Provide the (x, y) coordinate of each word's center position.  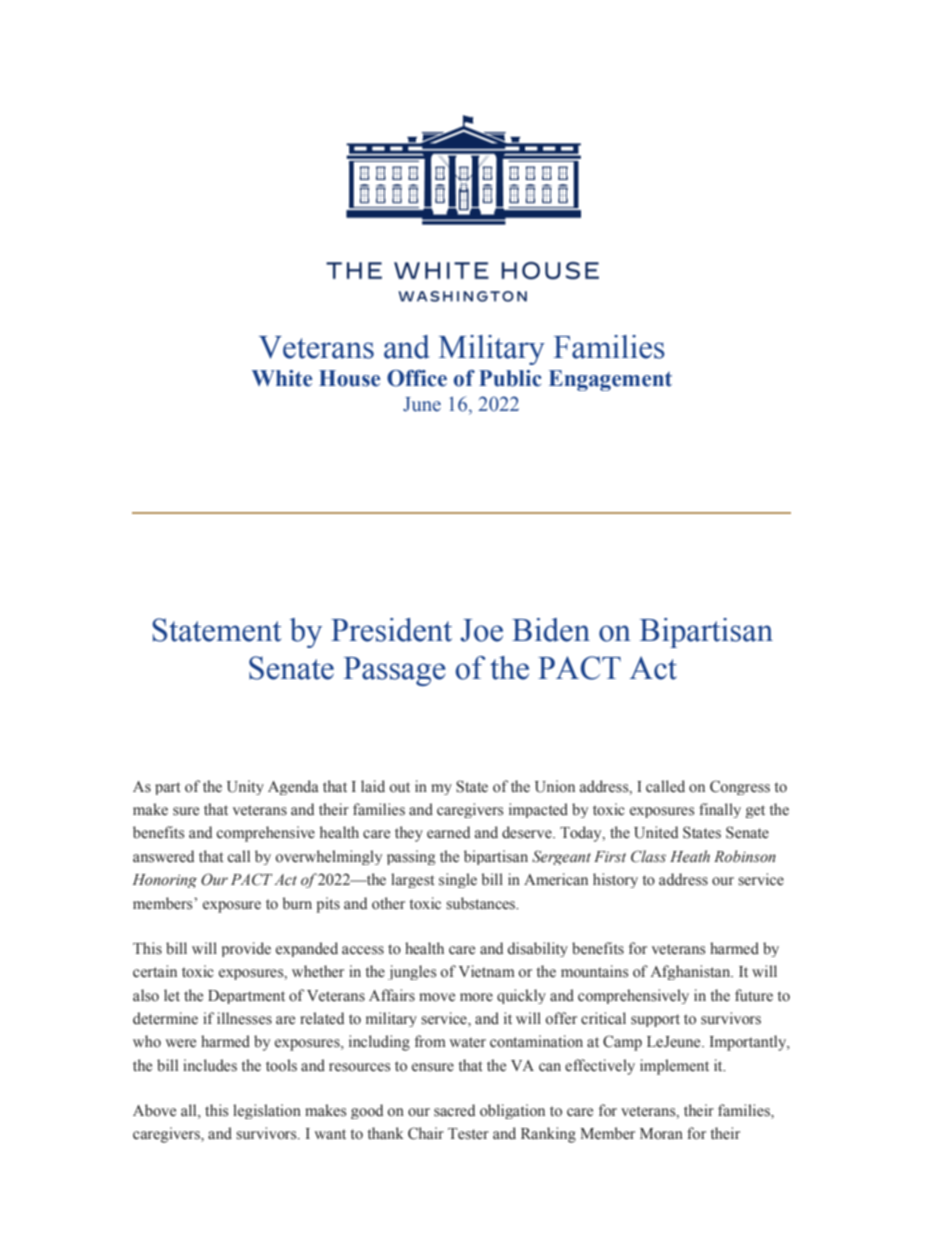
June (422, 404)
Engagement (610, 380)
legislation (267, 1111)
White (282, 378)
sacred (454, 1110)
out (400, 787)
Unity (245, 787)
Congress (740, 787)
